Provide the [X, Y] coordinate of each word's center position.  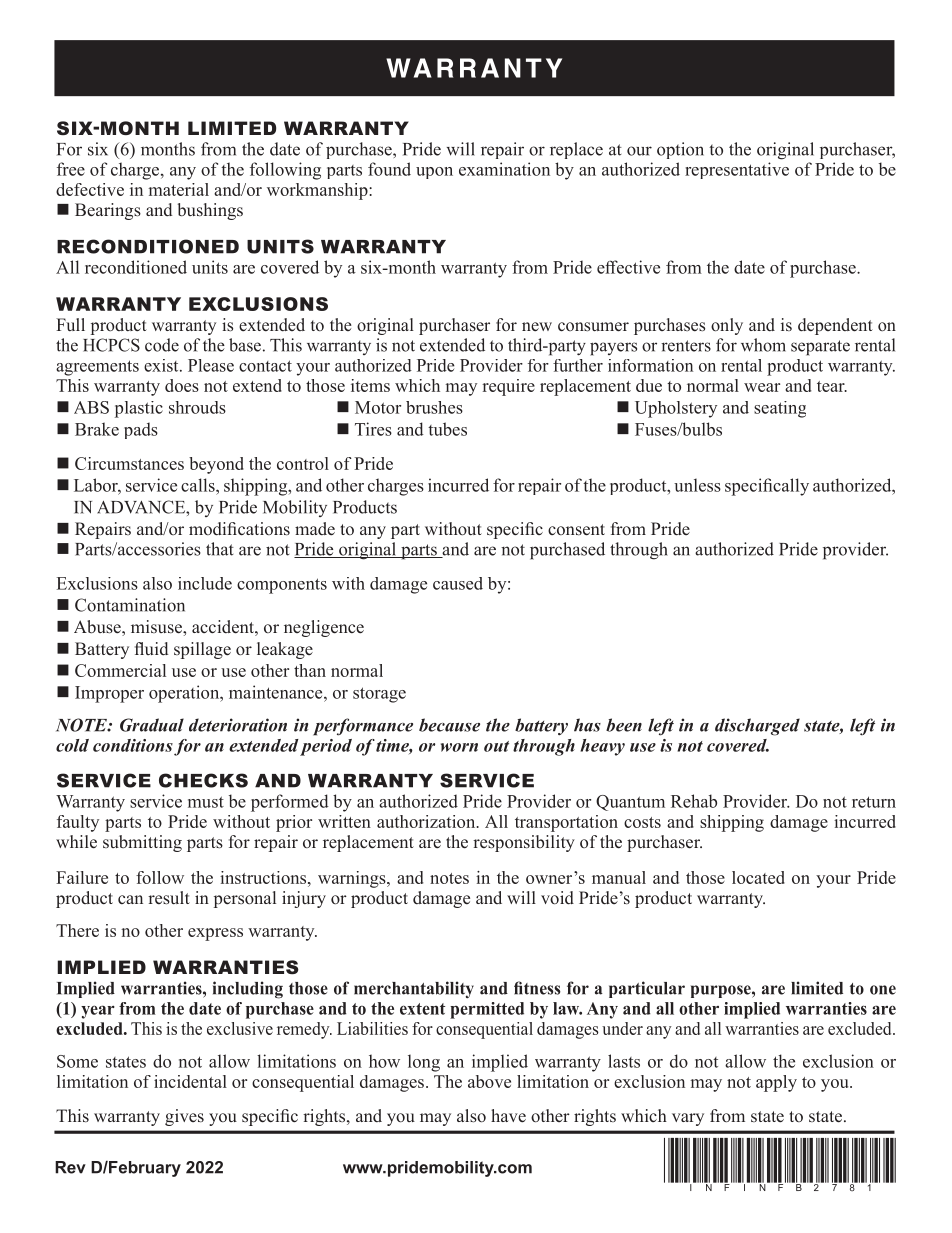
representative [737, 170]
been [624, 725]
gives [184, 1117]
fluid [151, 649]
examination [504, 169]
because [449, 725]
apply [776, 1083]
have [508, 1116]
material [179, 189]
